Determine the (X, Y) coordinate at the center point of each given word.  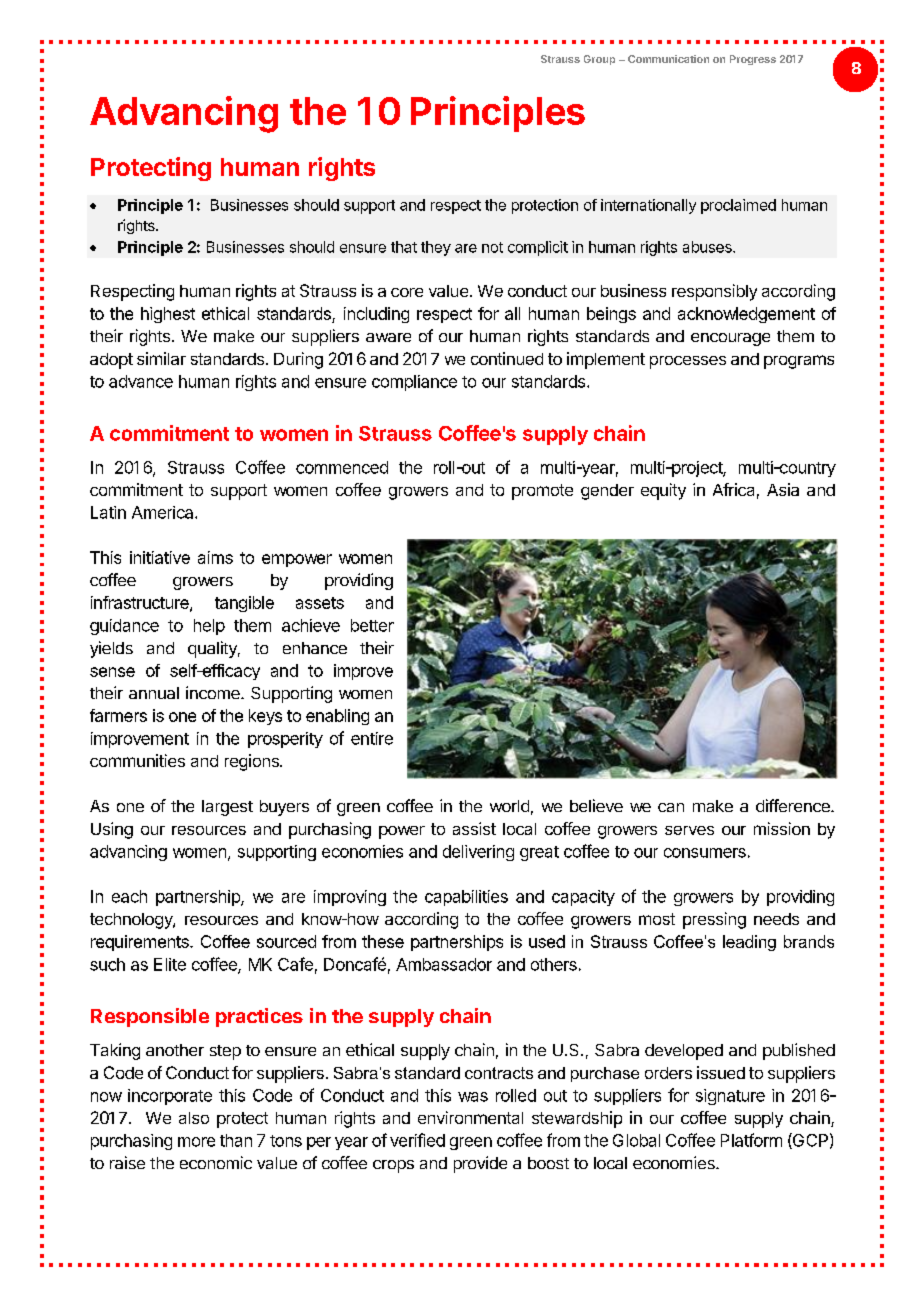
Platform (751, 1140)
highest (168, 315)
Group (599, 60)
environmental (470, 1117)
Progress (753, 60)
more (196, 1142)
